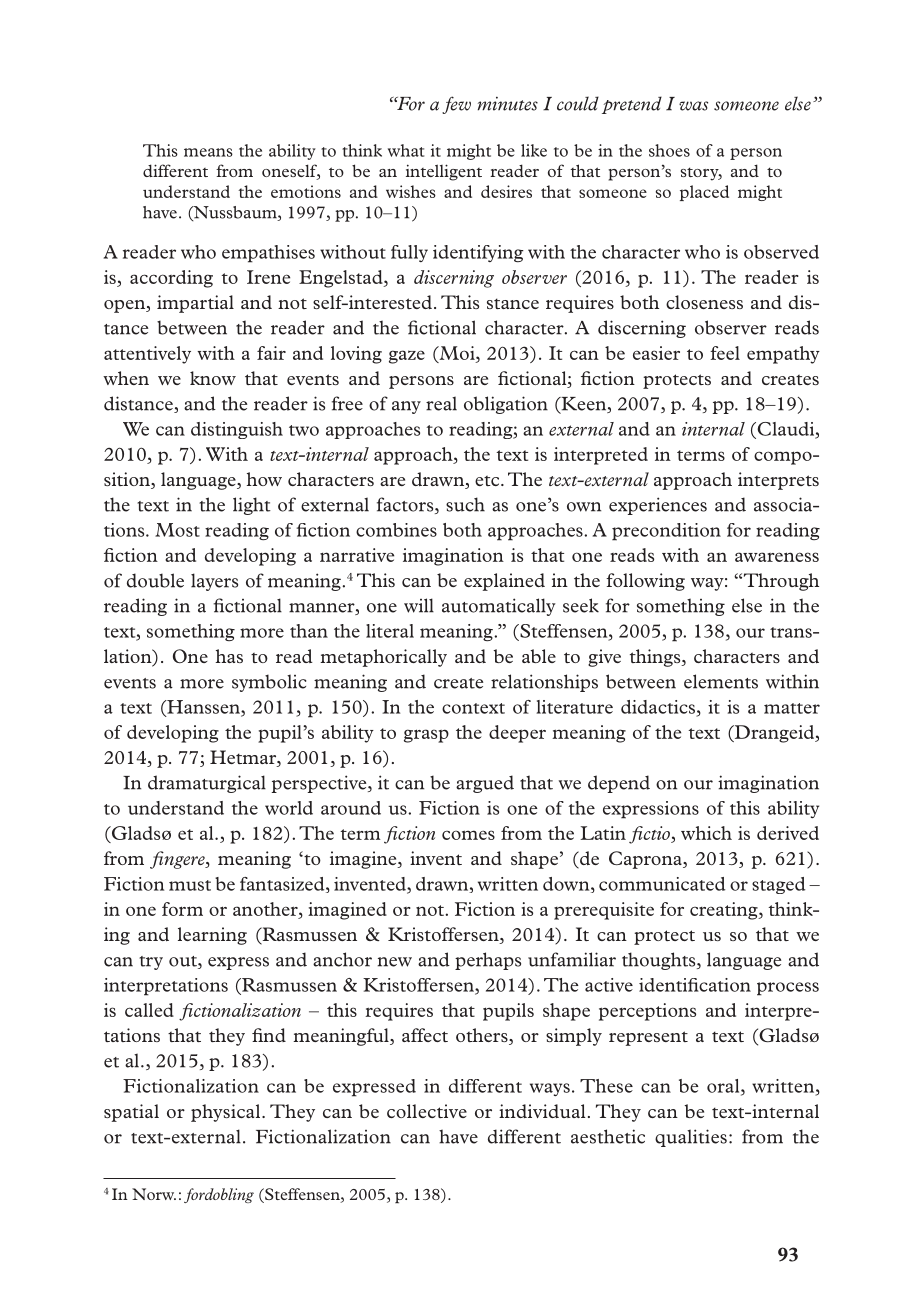 Image resolution: width=923 pixels, height=1316 pixels. Describe the element at coordinates (456, 105) in the document. I see `few` at that location.
